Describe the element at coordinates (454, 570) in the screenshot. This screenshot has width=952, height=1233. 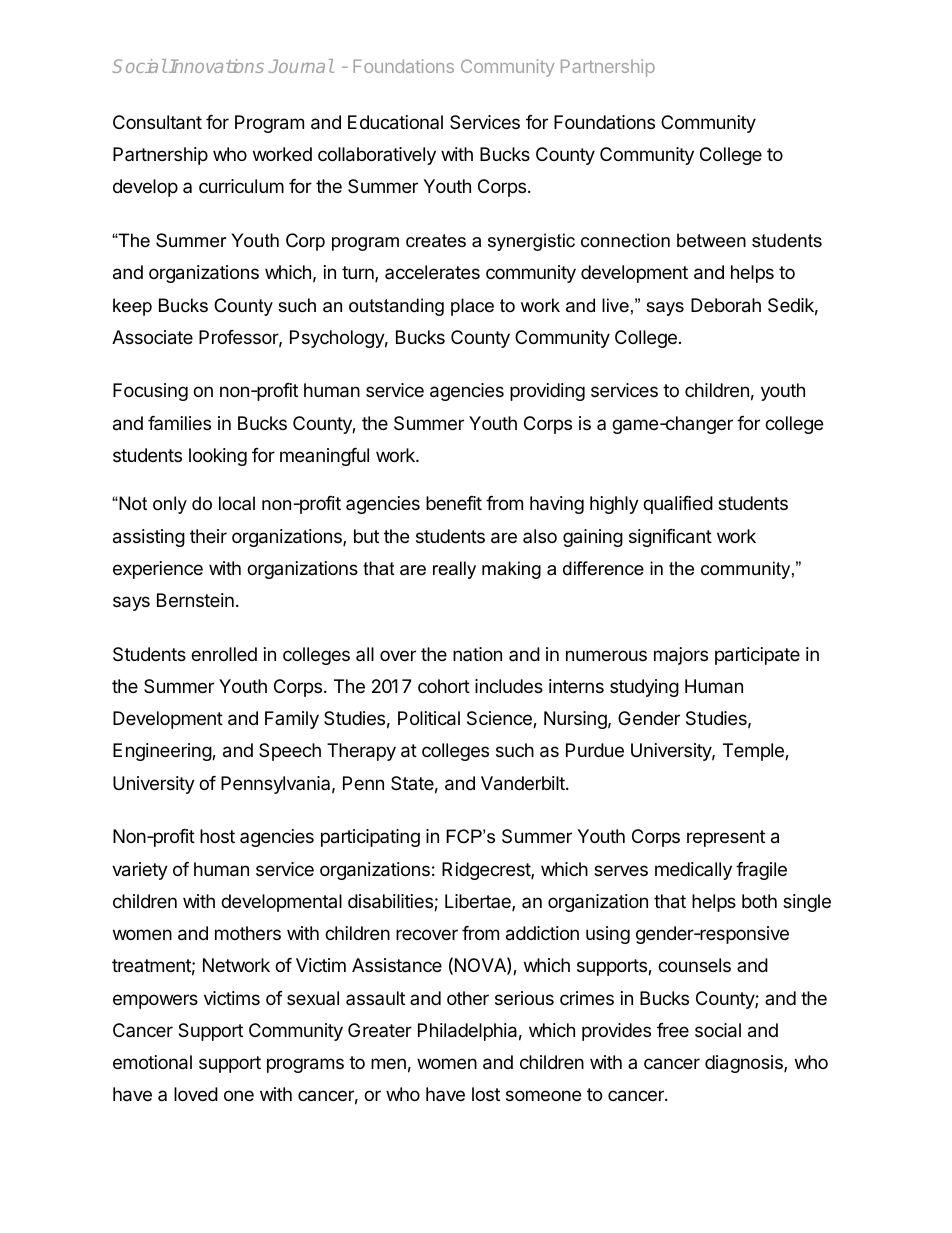
I see `really` at that location.
